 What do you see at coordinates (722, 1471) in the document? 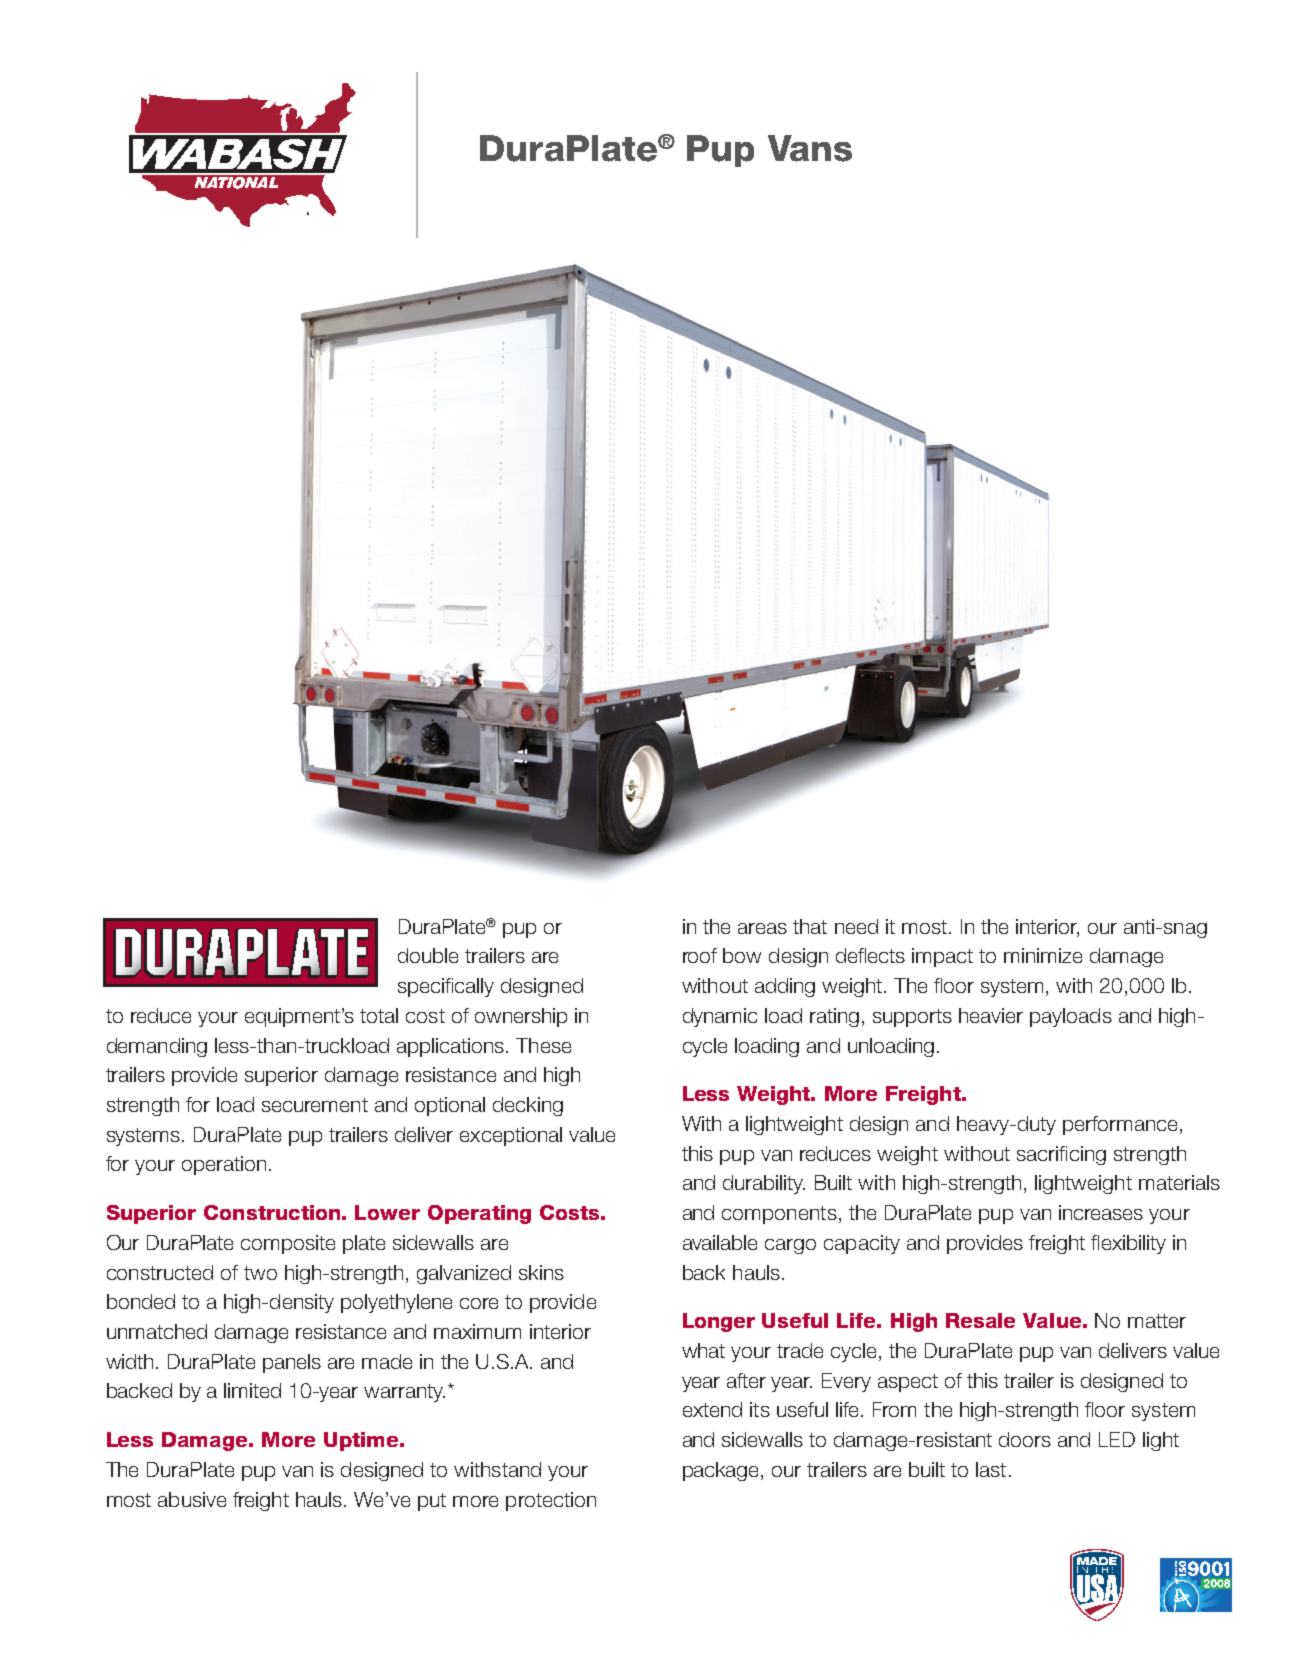
I see `package` at bounding box center [722, 1471].
